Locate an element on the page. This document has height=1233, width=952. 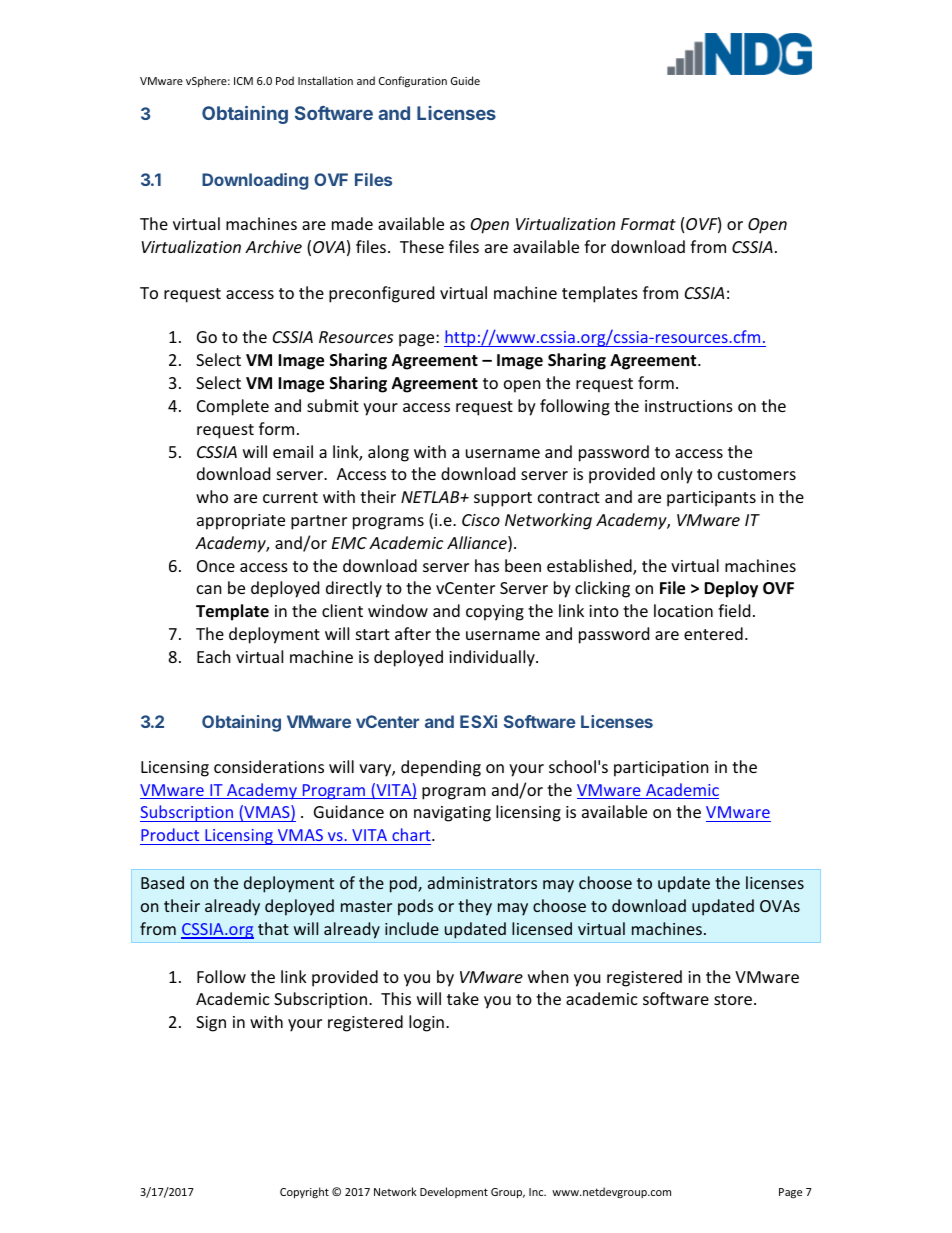
store is located at coordinates (734, 999).
